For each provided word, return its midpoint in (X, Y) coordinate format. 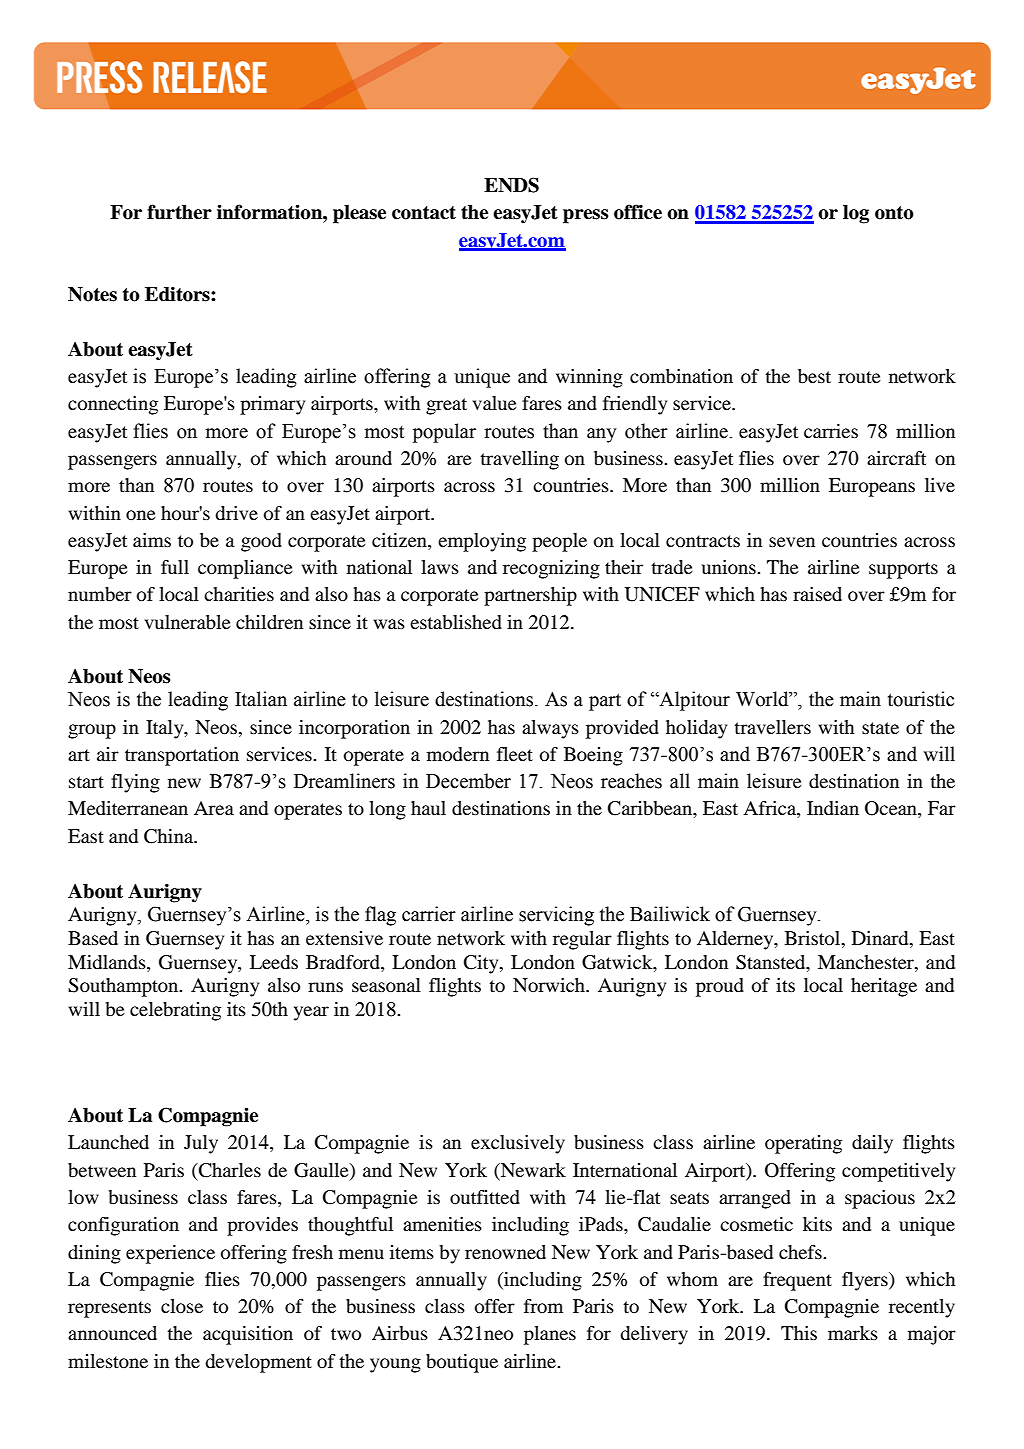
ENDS (511, 185)
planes (550, 1335)
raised (817, 594)
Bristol (814, 938)
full (175, 567)
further (179, 212)
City (482, 964)
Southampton (124, 987)
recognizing (551, 569)
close (182, 1306)
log (856, 214)
